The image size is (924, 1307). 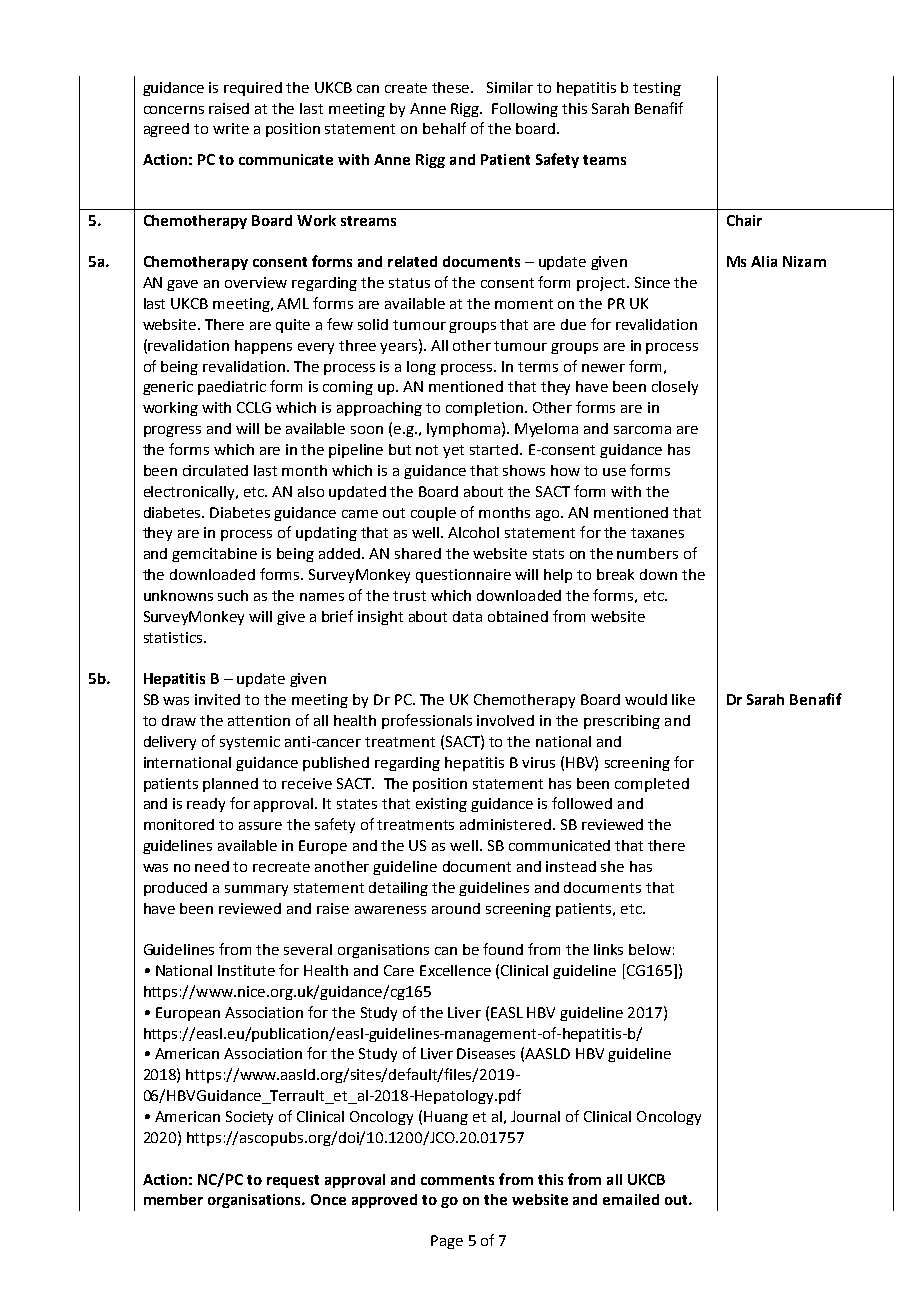 What do you see at coordinates (217, 699) in the screenshot?
I see `invited` at bounding box center [217, 699].
